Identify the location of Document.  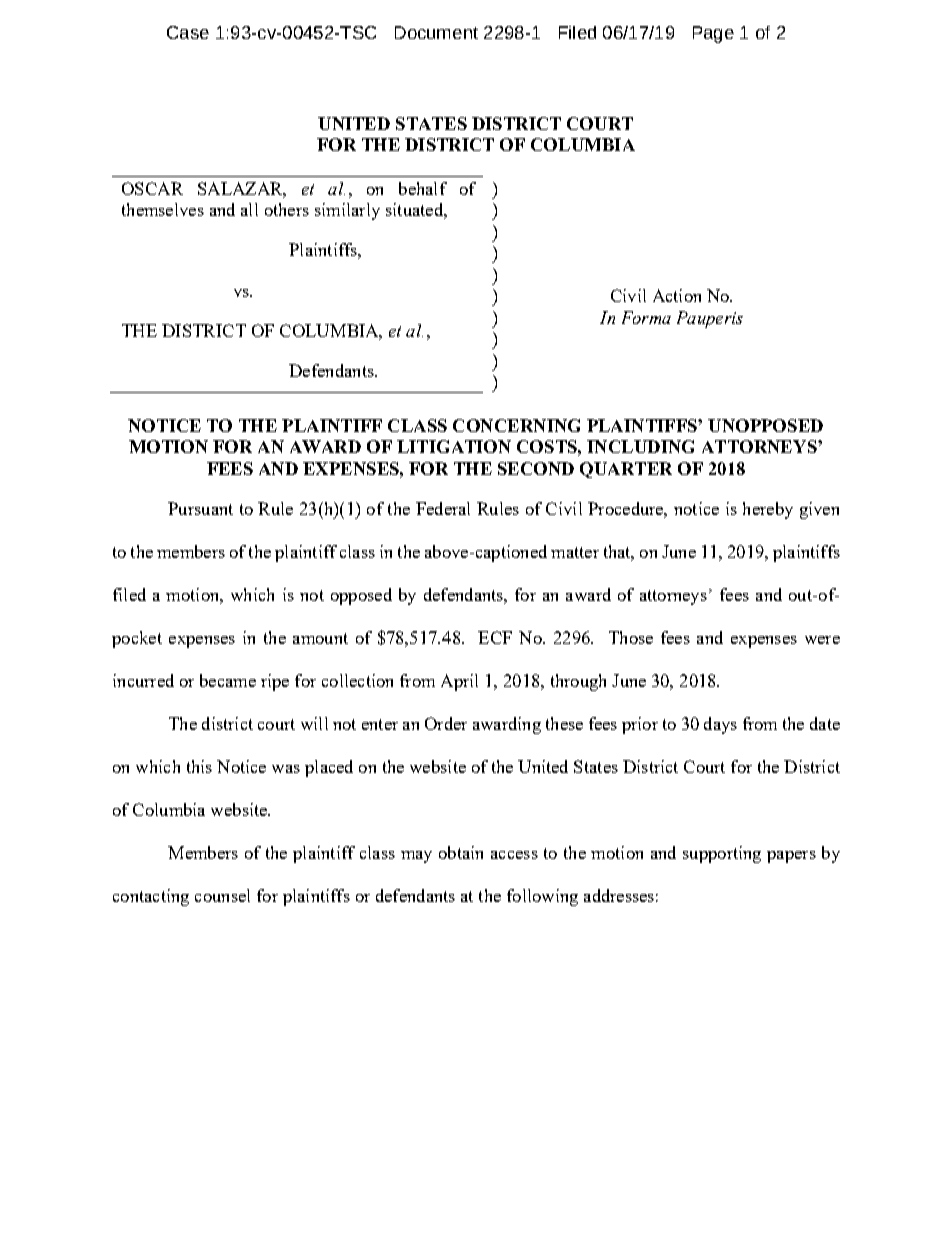
(436, 32).
